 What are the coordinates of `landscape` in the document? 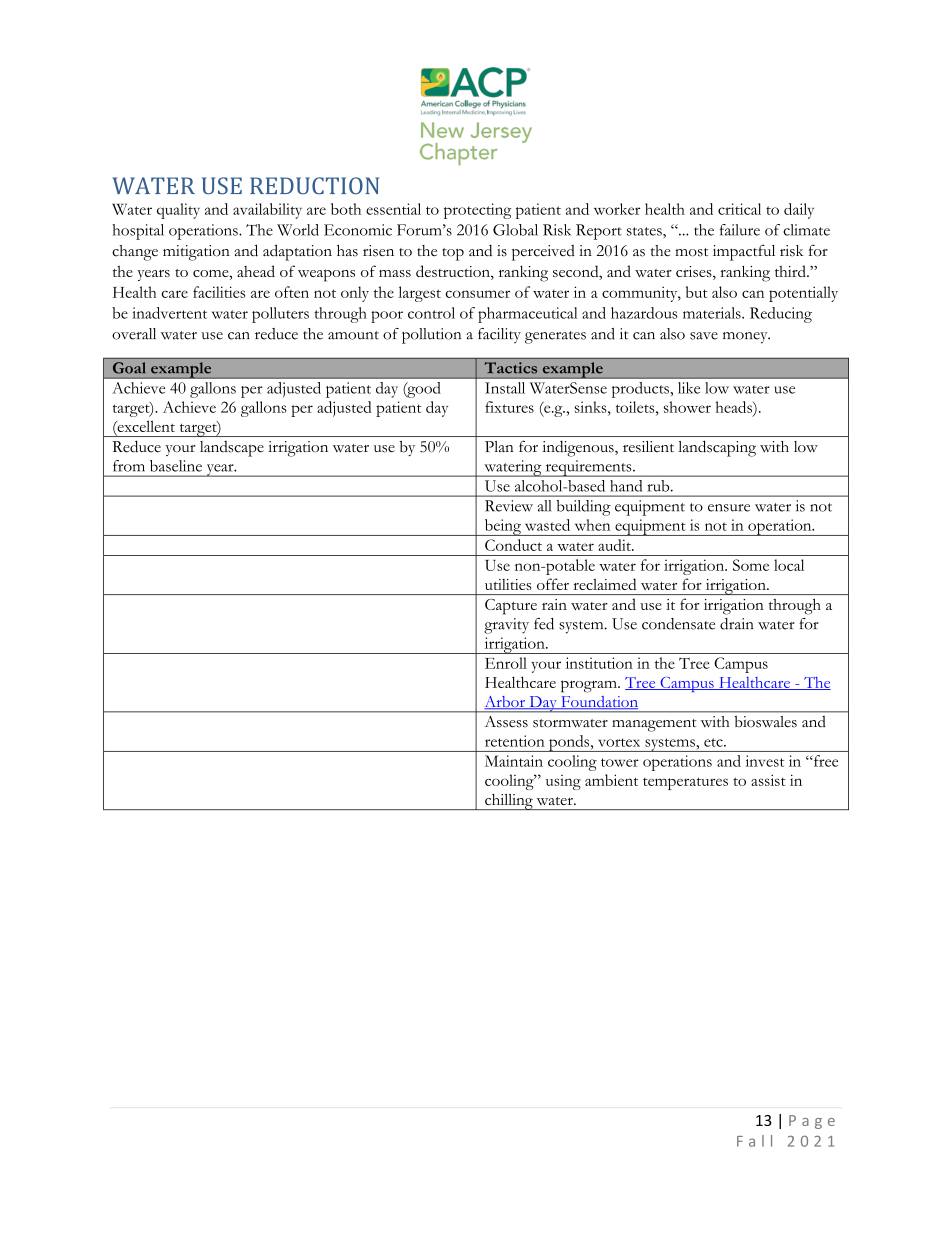 It's located at (232, 449).
